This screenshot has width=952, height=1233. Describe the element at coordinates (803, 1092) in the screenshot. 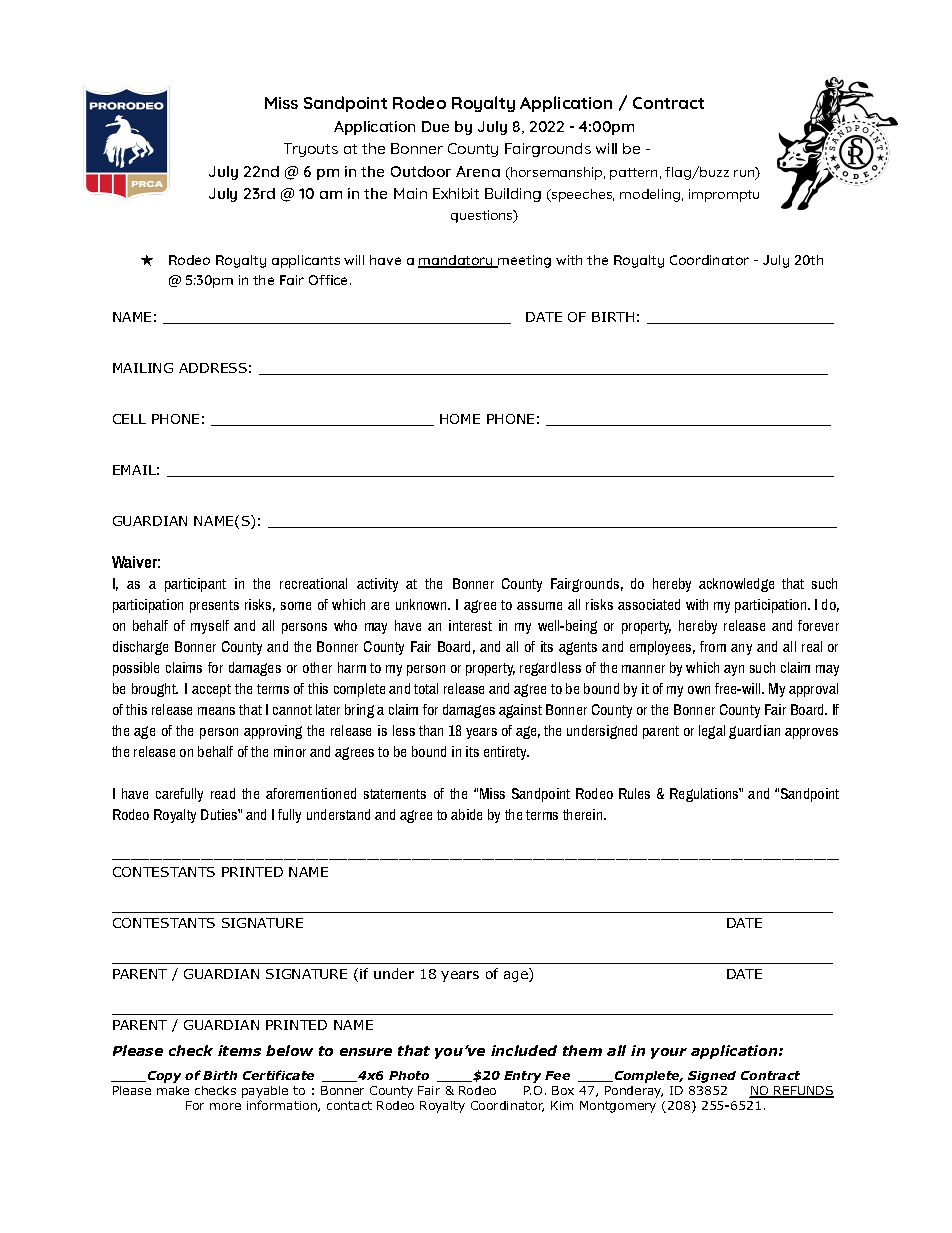

I see `REFUNDS` at that location.
